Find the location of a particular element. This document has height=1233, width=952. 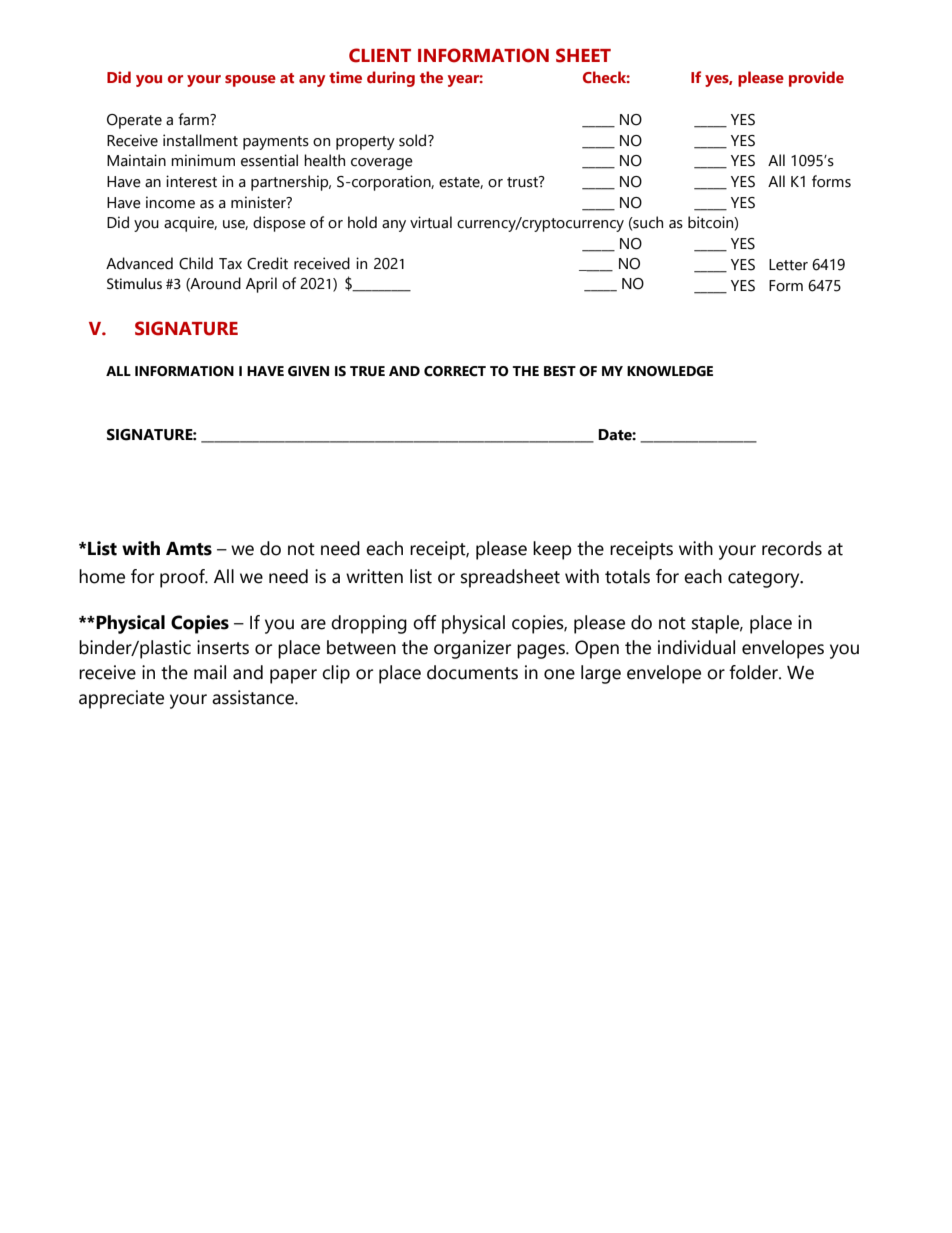

Child is located at coordinates (196, 263).
